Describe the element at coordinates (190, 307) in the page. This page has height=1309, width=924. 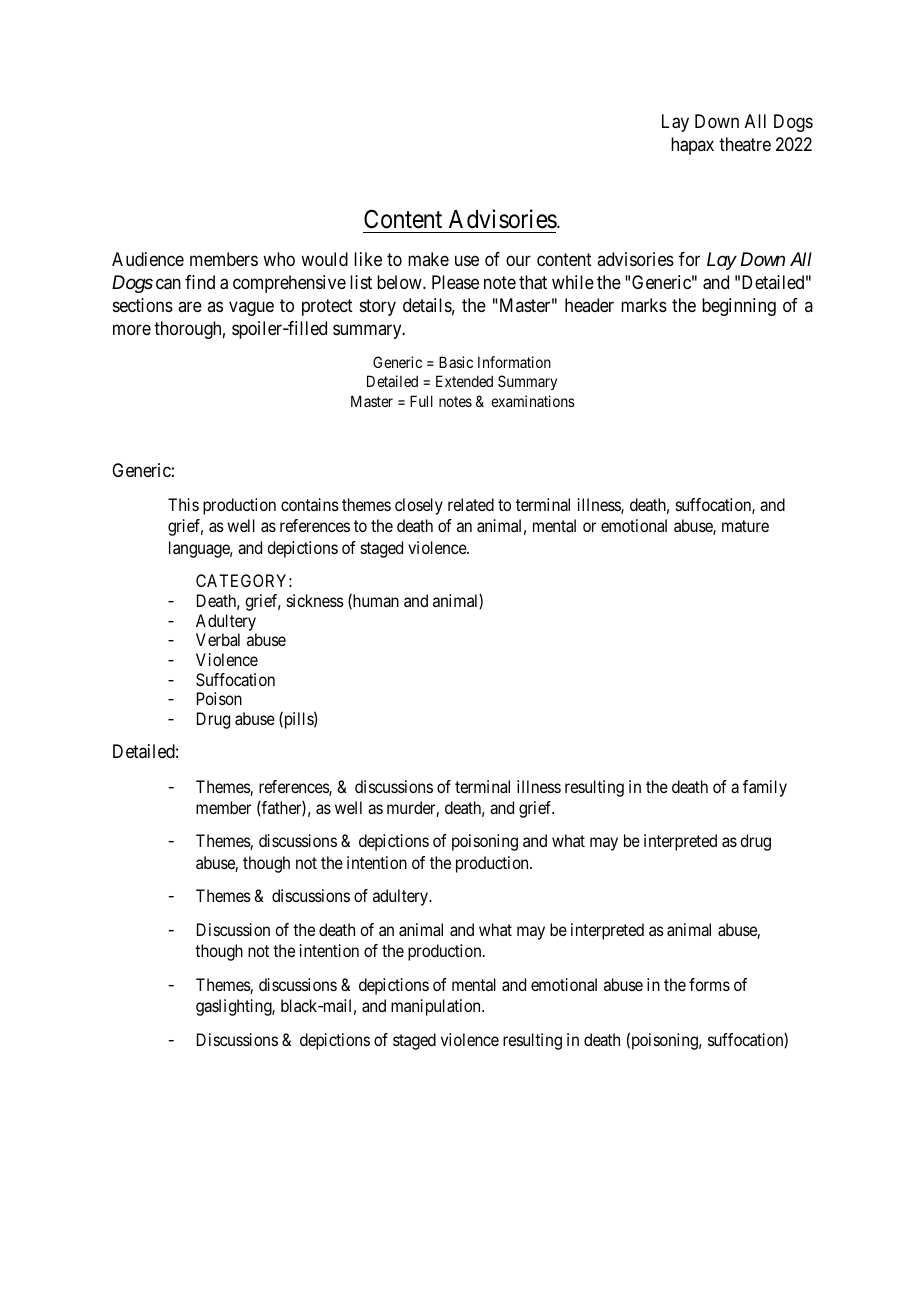
I see `are` at that location.
